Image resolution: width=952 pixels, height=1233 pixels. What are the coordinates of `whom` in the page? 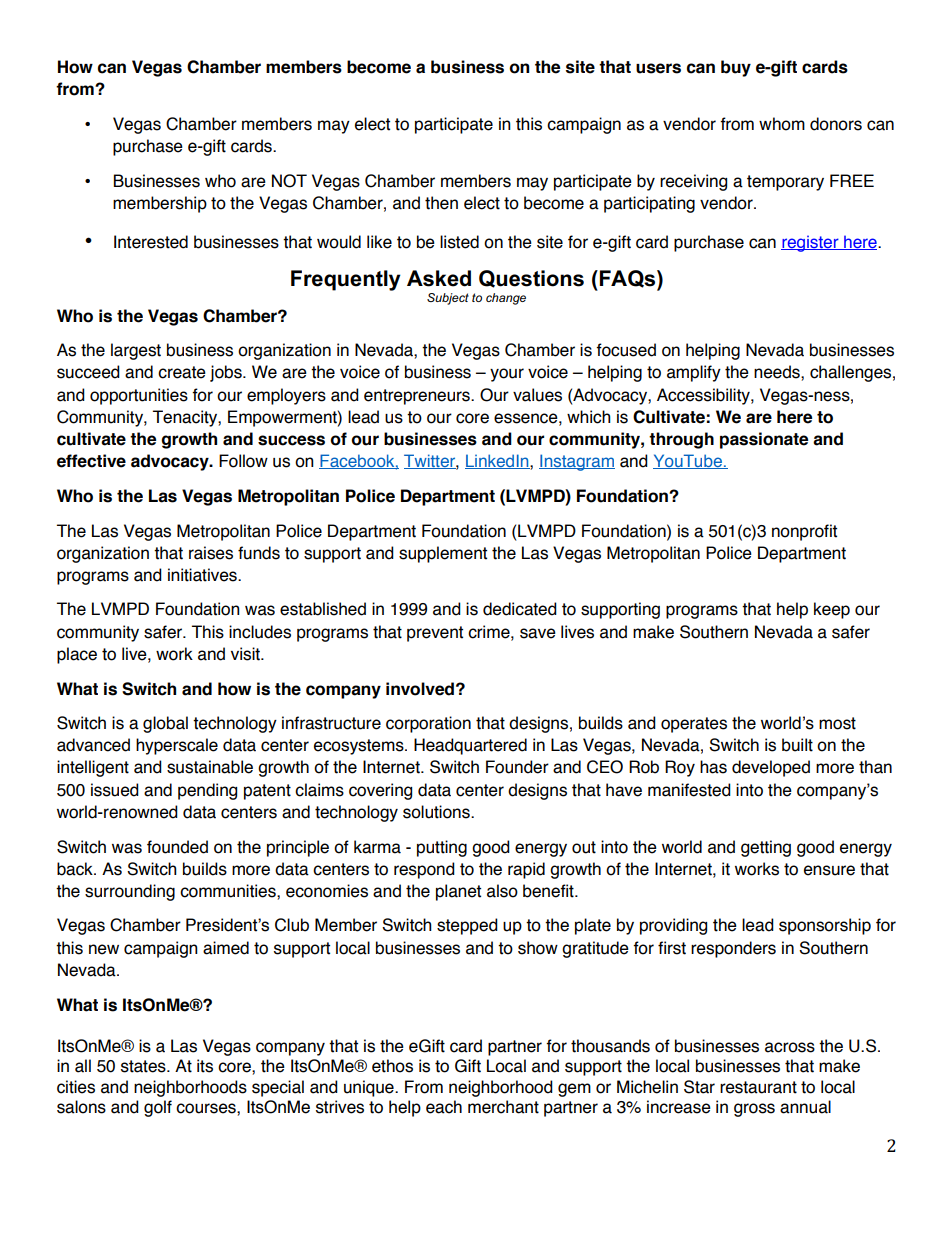 It's located at (782, 124).
